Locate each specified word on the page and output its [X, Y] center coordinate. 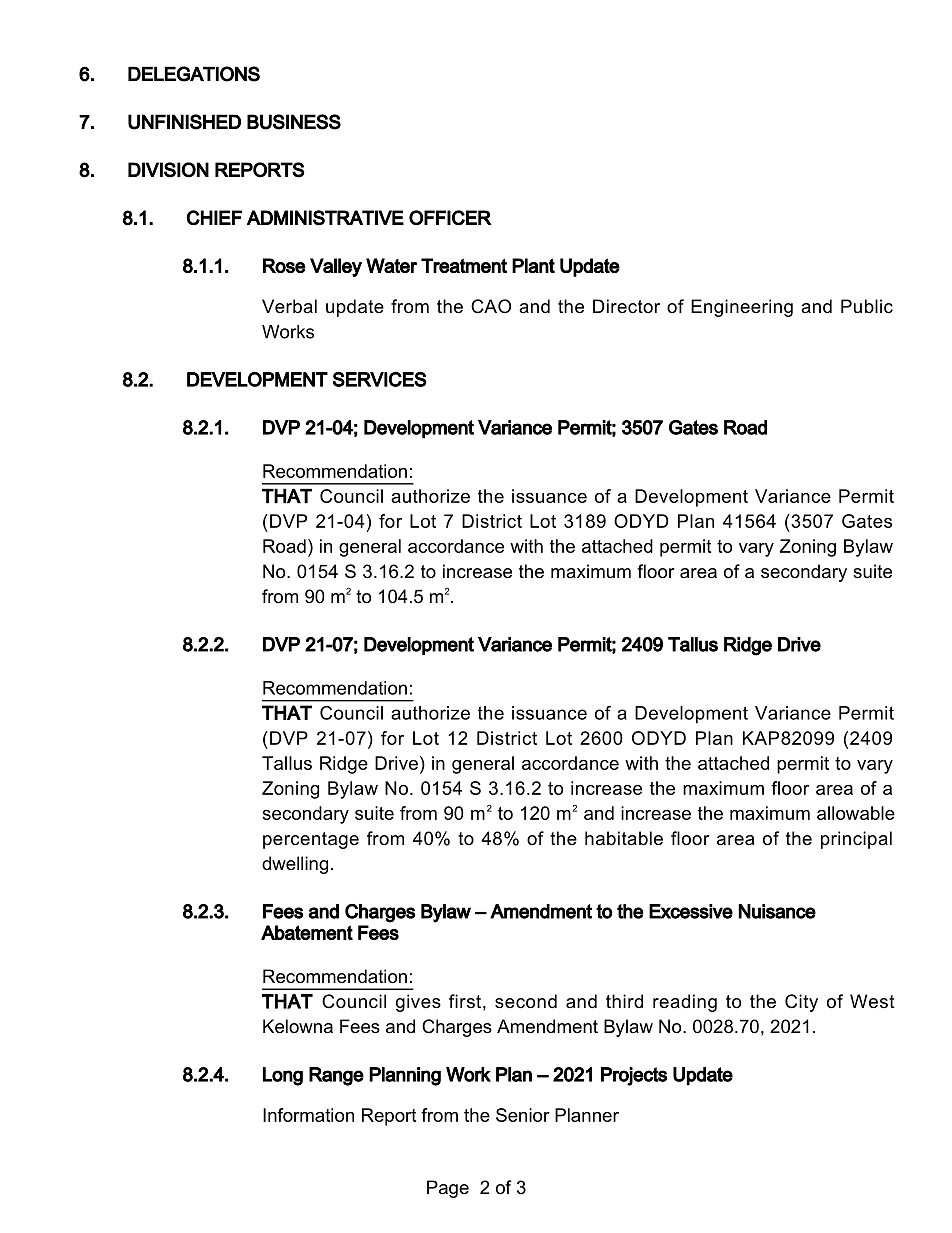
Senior [523, 1115]
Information [308, 1115]
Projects [634, 1076]
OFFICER [450, 217]
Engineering [742, 308]
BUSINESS [294, 122]
